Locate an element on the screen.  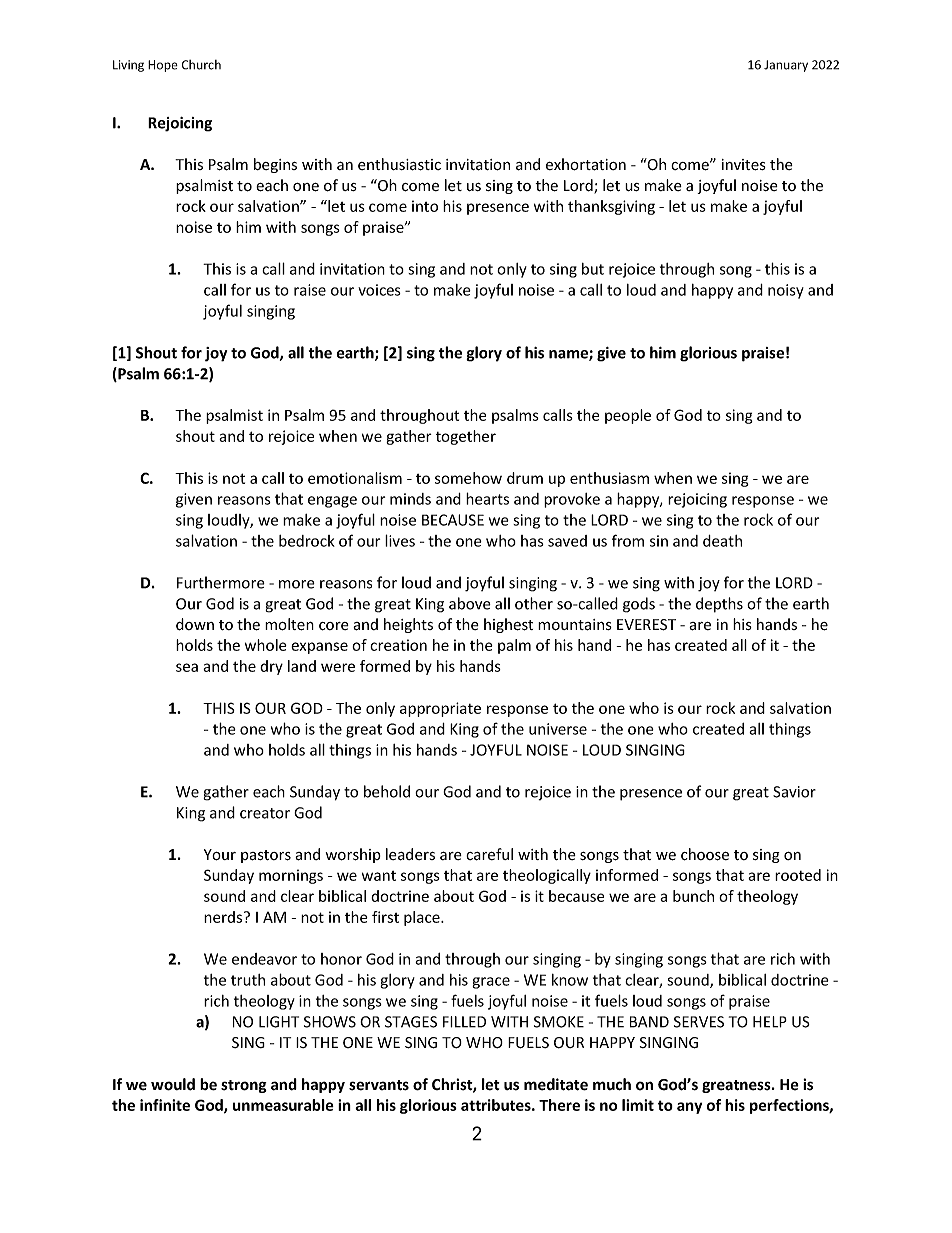
bunch is located at coordinates (693, 896).
